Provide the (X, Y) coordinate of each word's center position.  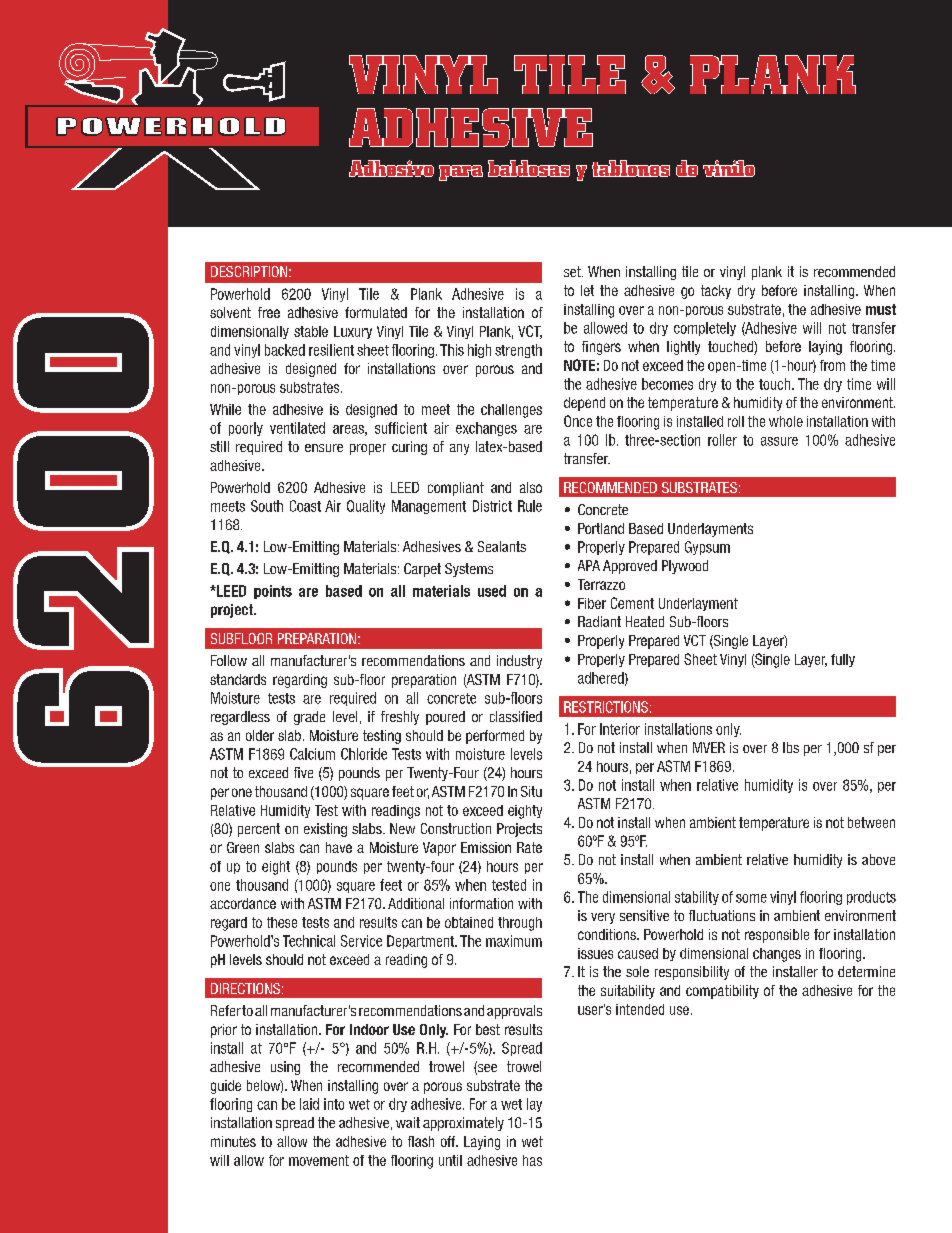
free (269, 312)
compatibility (722, 992)
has (532, 1160)
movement (319, 1160)
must (881, 309)
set (573, 271)
